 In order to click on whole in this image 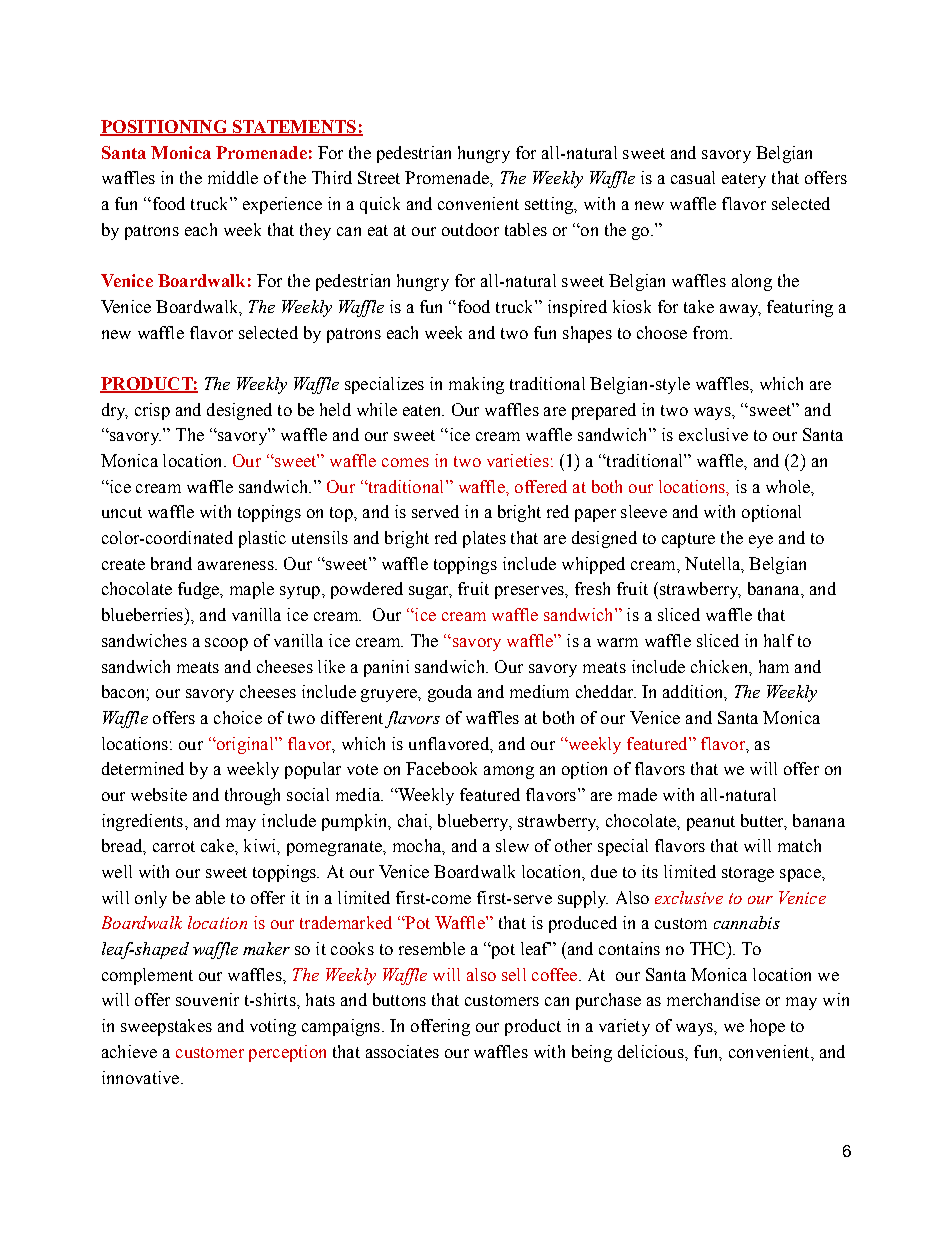, I will do `click(789, 486)`.
